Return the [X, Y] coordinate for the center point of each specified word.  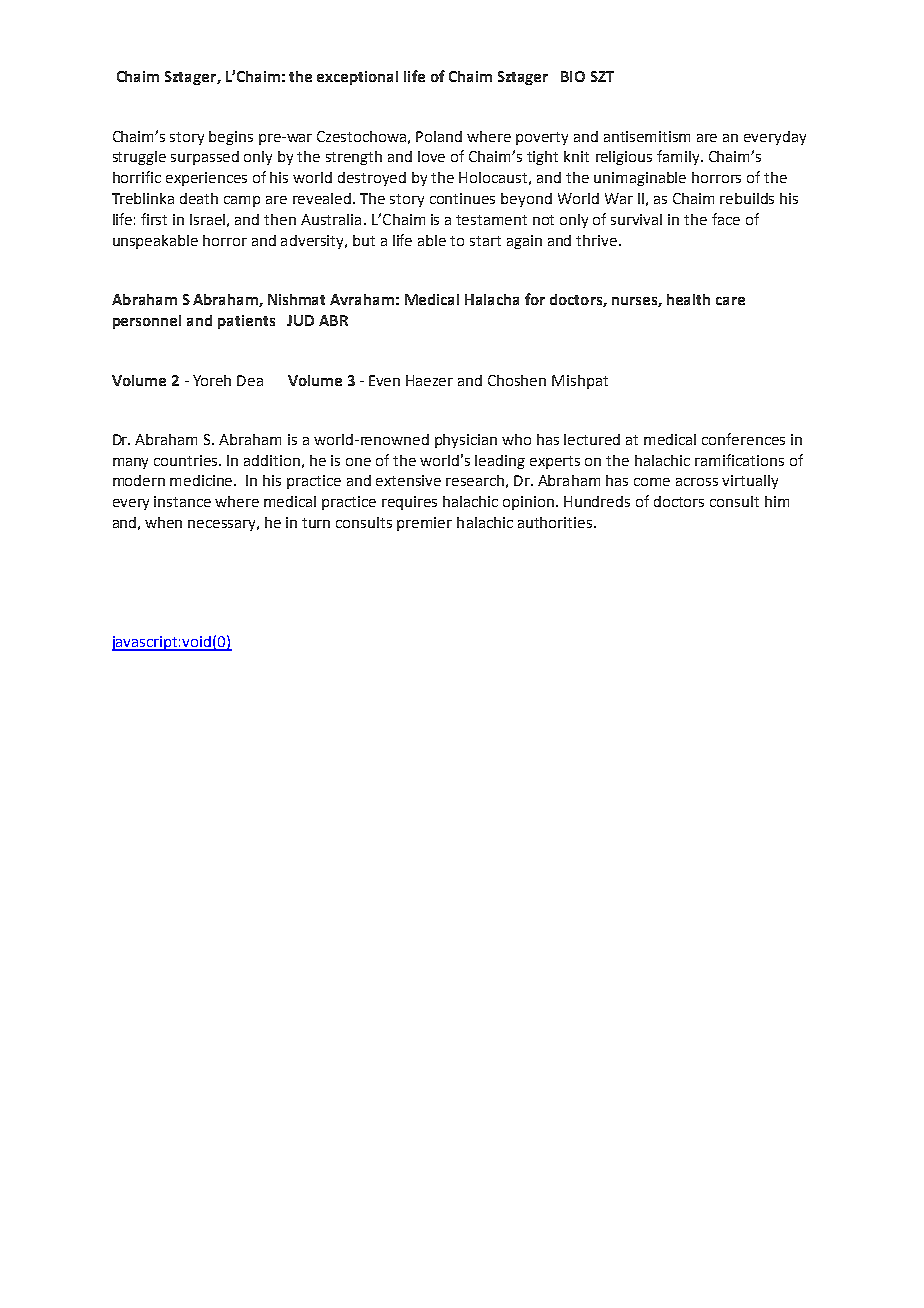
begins [231, 138]
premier [424, 524]
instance [182, 501]
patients [246, 322]
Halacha [492, 299]
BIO [573, 76]
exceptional [357, 78]
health [688, 299]
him [777, 501]
